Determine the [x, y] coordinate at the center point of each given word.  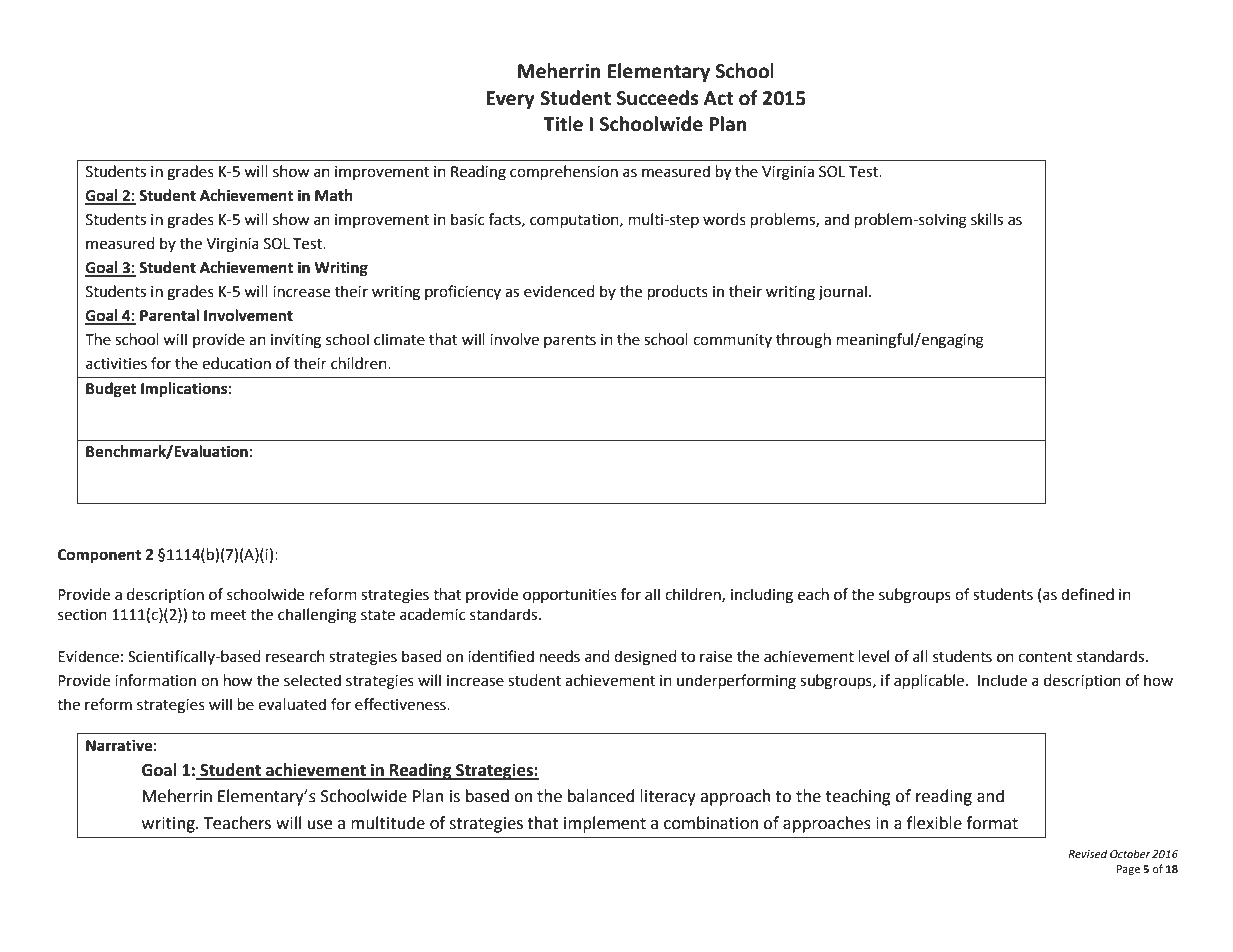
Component [99, 556]
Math [334, 195]
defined [1087, 594]
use [320, 825]
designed [645, 658]
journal [842, 293]
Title [563, 124]
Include [1002, 680]
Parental [169, 315]
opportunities [570, 596]
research [295, 656]
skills [987, 219]
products [678, 293]
